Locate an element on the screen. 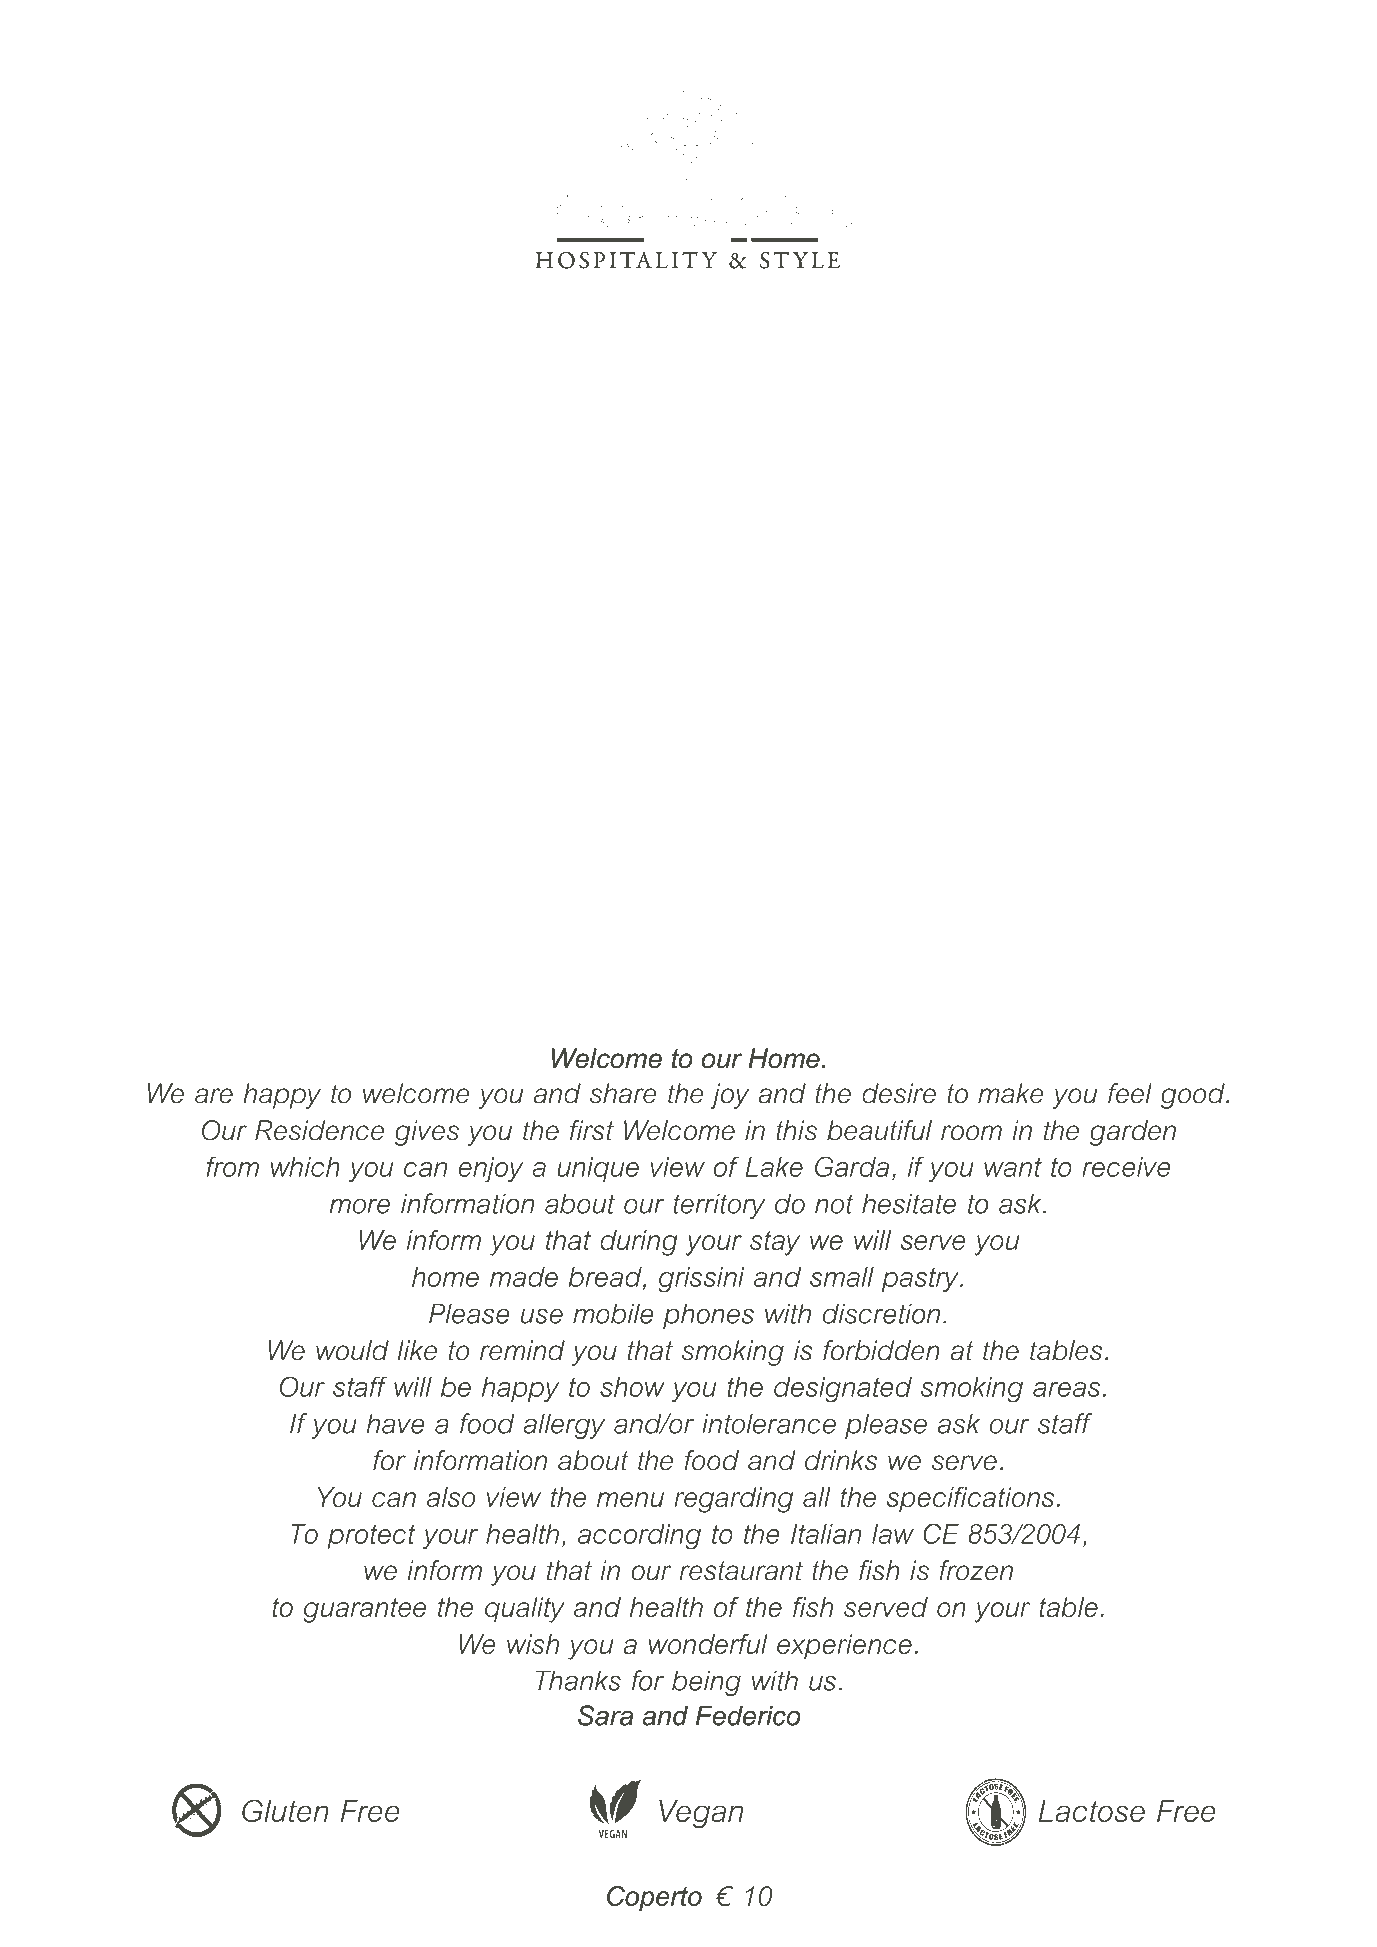  would is located at coordinates (352, 1350).
